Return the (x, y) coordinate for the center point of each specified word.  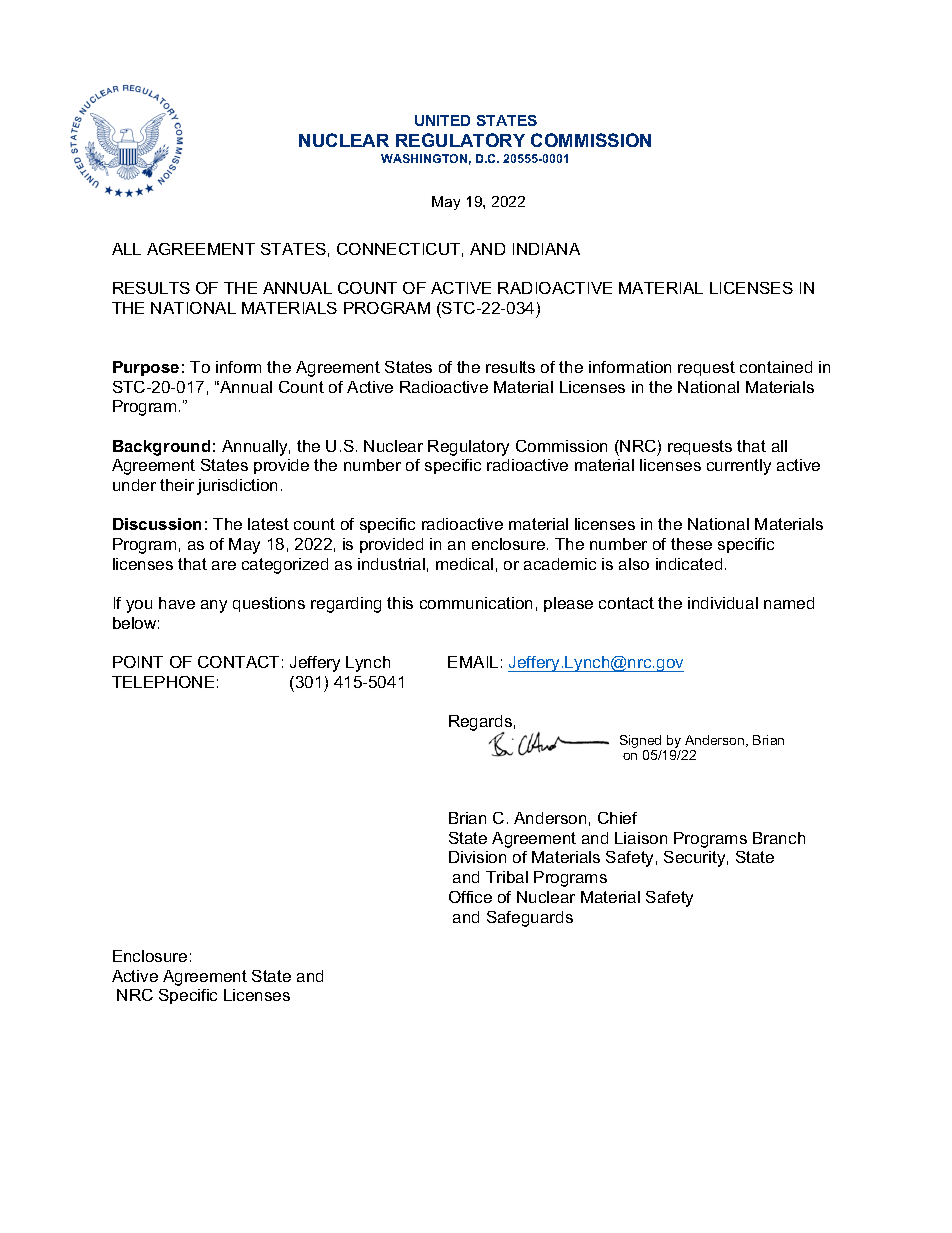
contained (776, 367)
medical (464, 564)
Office (470, 897)
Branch (779, 838)
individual (723, 603)
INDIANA (546, 249)
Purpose (146, 368)
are (224, 565)
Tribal (507, 877)
